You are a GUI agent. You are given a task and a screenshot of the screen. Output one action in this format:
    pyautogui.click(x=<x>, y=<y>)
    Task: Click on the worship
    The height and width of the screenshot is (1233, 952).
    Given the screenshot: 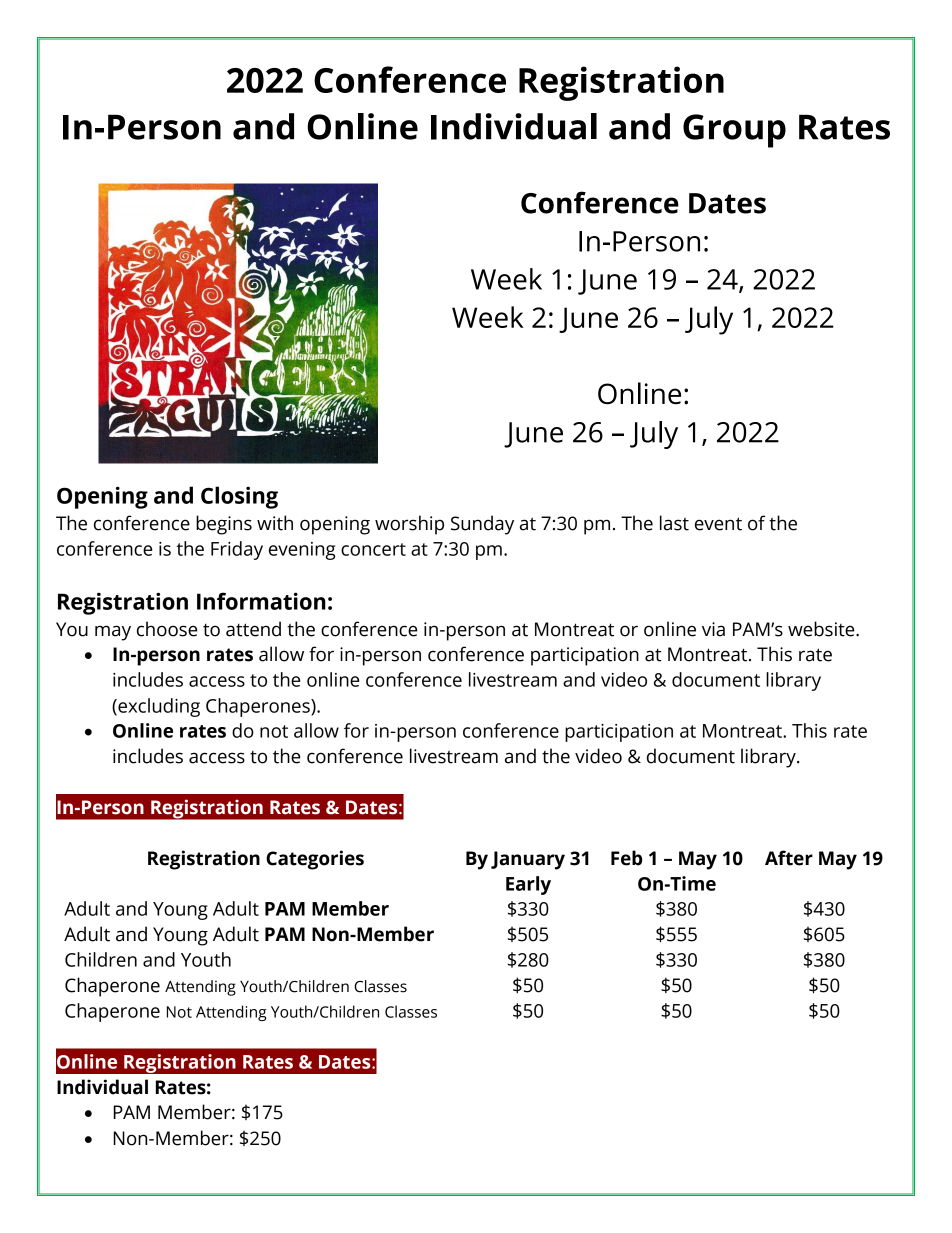 What is the action you would take?
    pyautogui.click(x=409, y=525)
